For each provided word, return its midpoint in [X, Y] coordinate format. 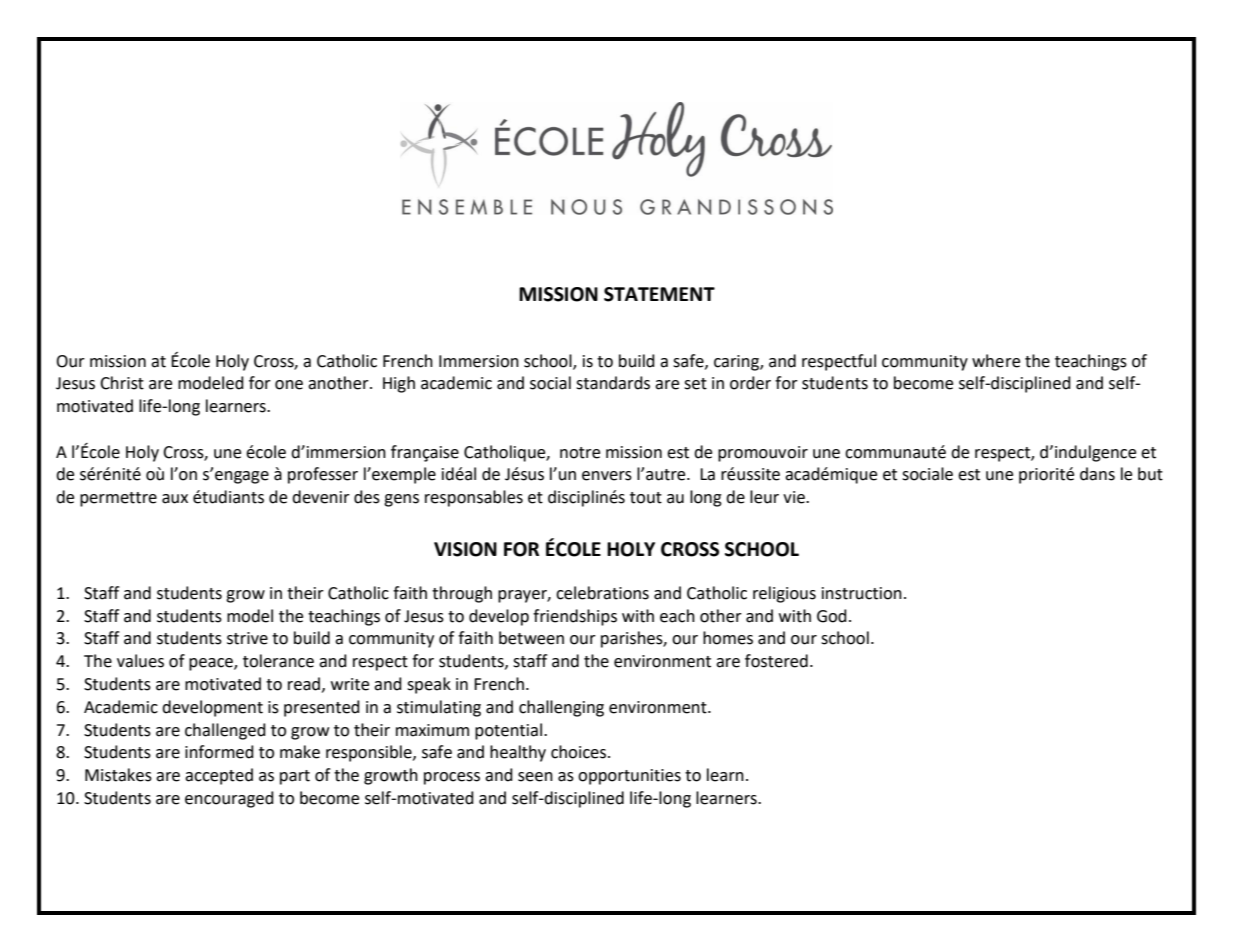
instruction [862, 593]
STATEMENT [659, 294]
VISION [465, 549]
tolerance [278, 661]
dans [1097, 474]
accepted [219, 776]
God [832, 616]
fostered [776, 661]
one [289, 385]
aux [175, 499]
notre [580, 453]
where [996, 361]
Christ [122, 383]
